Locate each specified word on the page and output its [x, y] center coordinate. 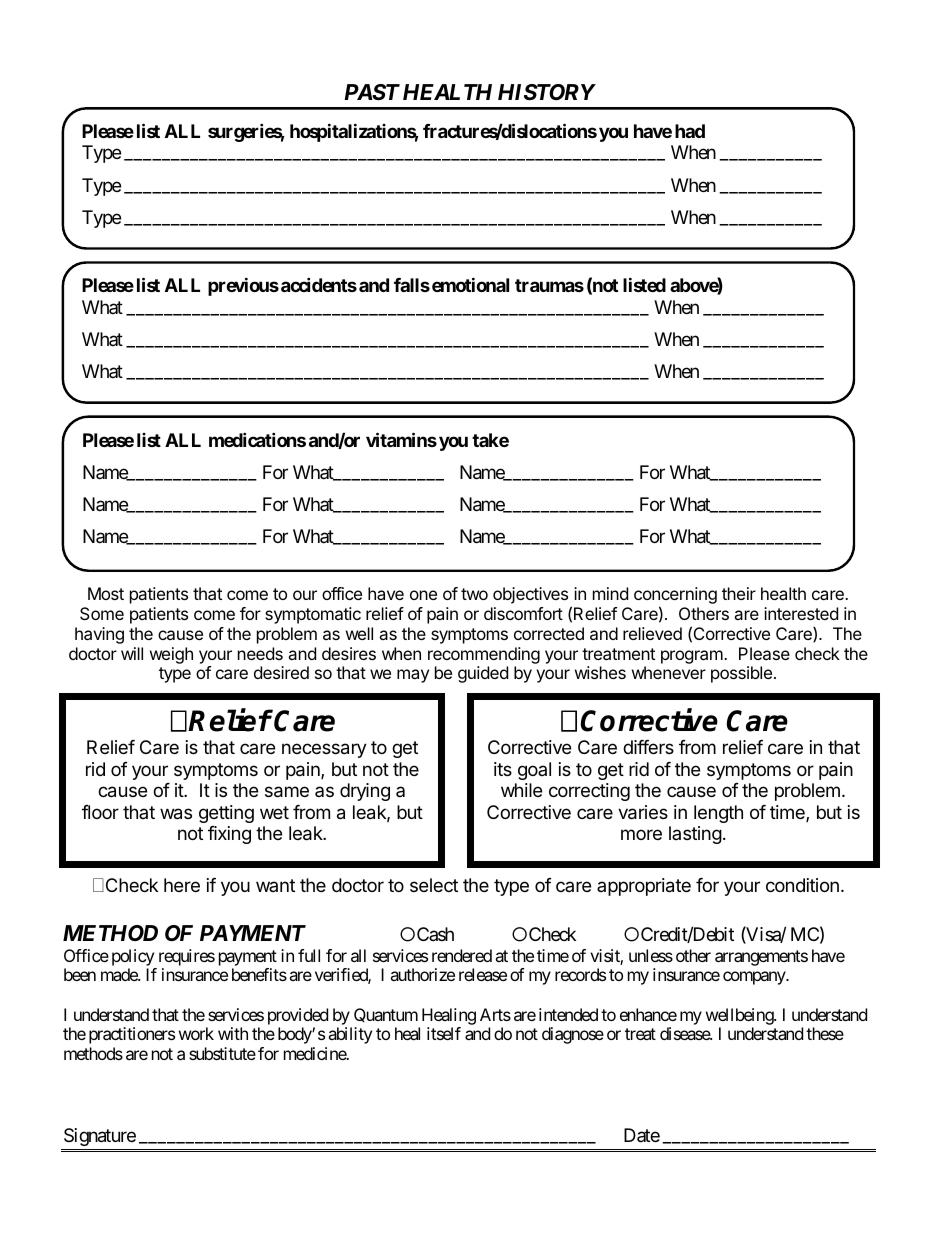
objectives [530, 595]
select [434, 885]
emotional [470, 284]
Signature [100, 1137]
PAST [372, 92]
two [474, 594]
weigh [171, 655]
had [690, 131]
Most [106, 593]
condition [802, 885]
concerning [675, 597]
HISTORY [547, 92]
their [739, 593]
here [182, 885]
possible [741, 674]
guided [483, 674]
